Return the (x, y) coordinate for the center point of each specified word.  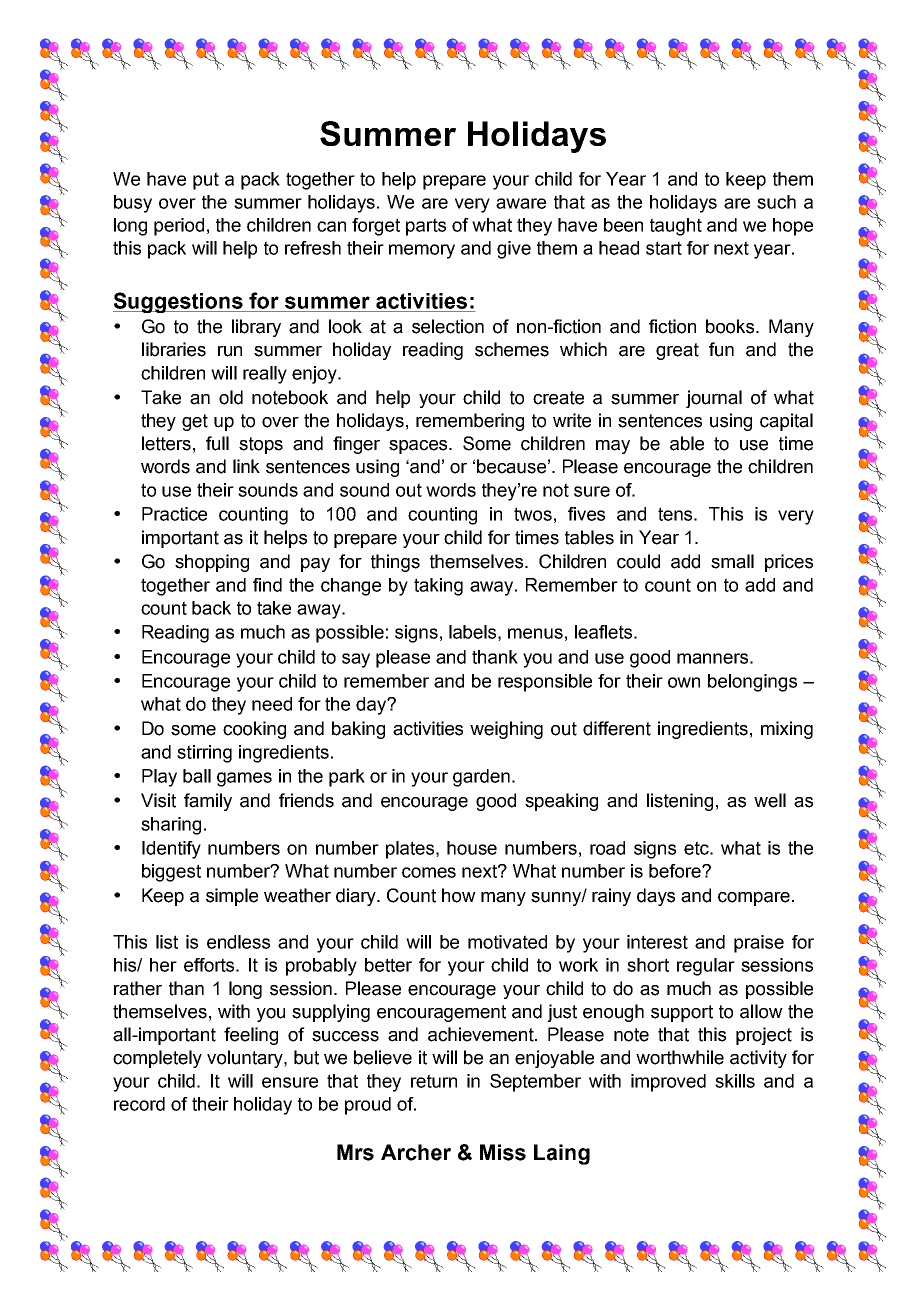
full (217, 443)
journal (714, 399)
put (206, 181)
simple (232, 897)
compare (754, 899)
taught (676, 227)
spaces (419, 447)
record (139, 1104)
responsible (545, 683)
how (459, 895)
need (272, 704)
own (684, 682)
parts (426, 227)
